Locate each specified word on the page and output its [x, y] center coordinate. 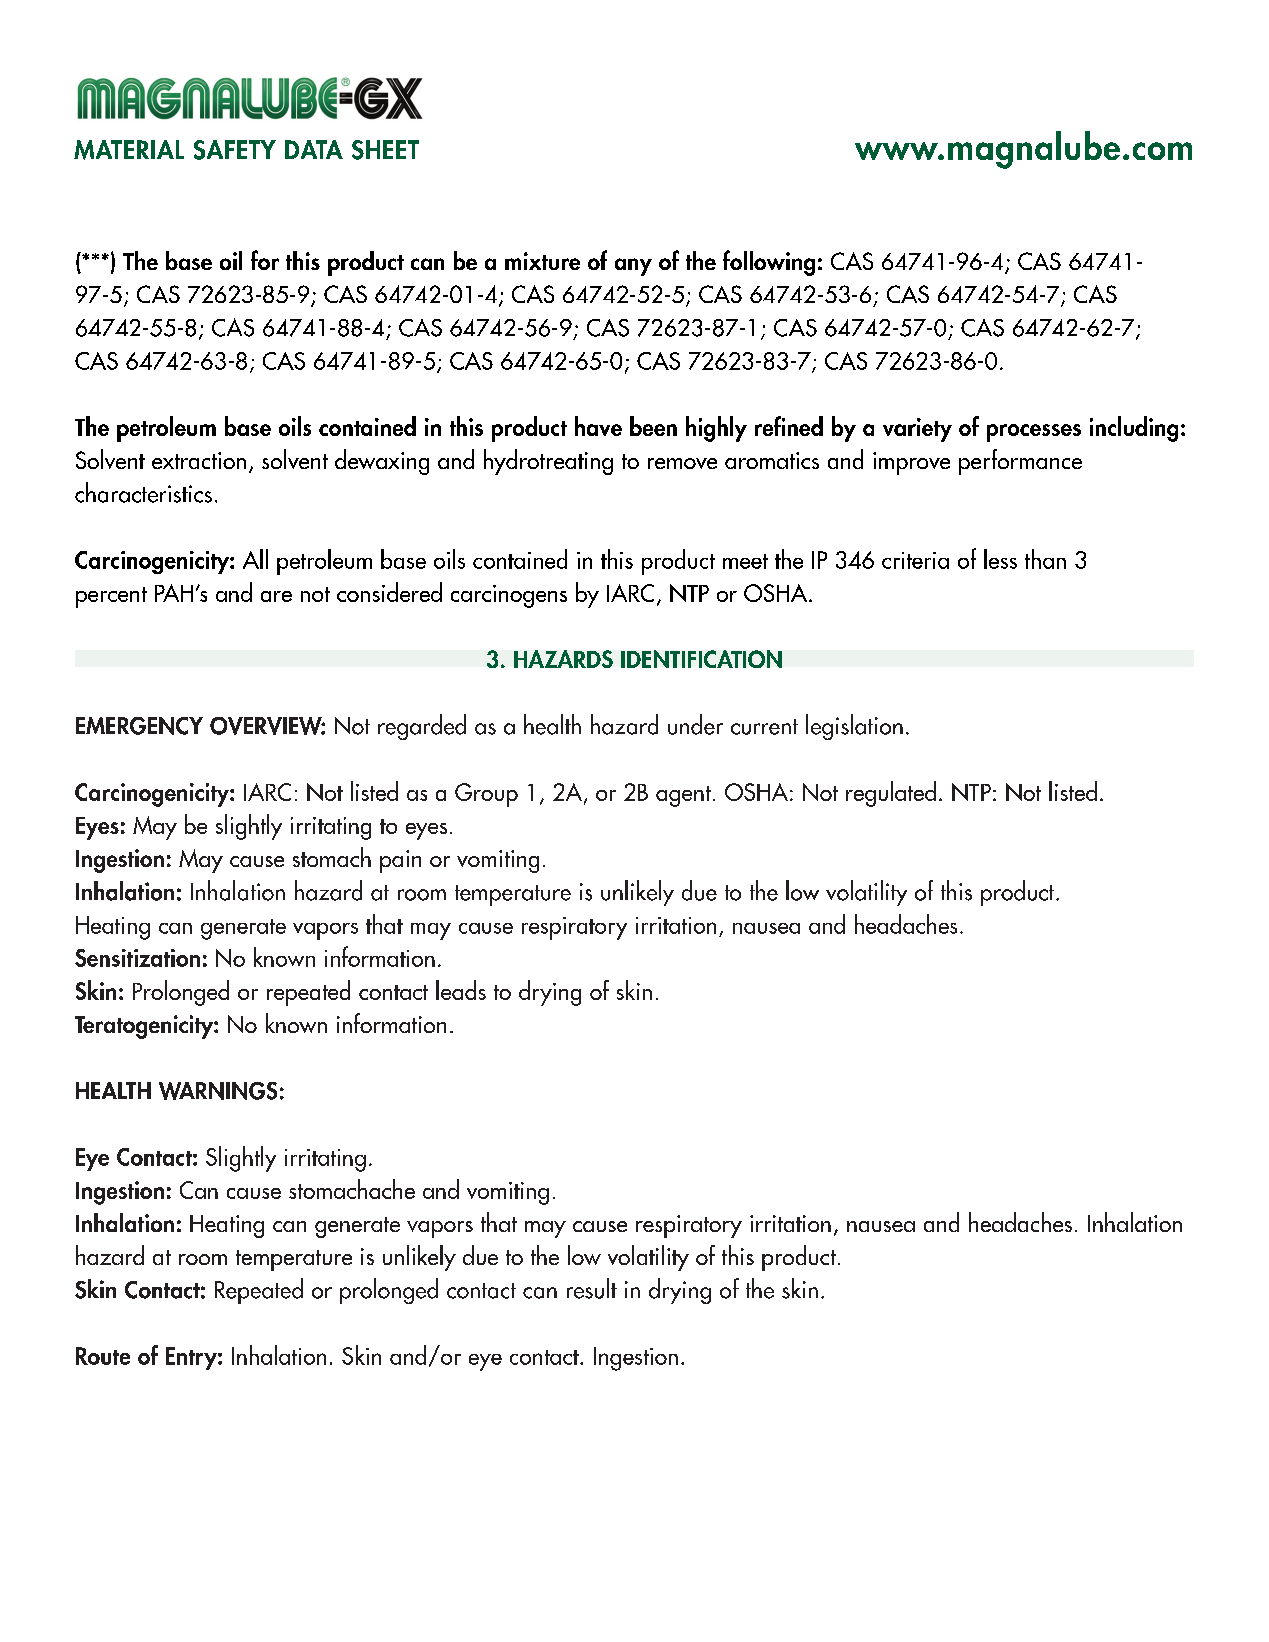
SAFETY [235, 150]
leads [461, 990]
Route [103, 1356]
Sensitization [137, 958]
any [633, 267]
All [255, 559]
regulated [891, 794]
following [769, 263]
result [592, 1288]
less [1000, 559]
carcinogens [509, 596]
